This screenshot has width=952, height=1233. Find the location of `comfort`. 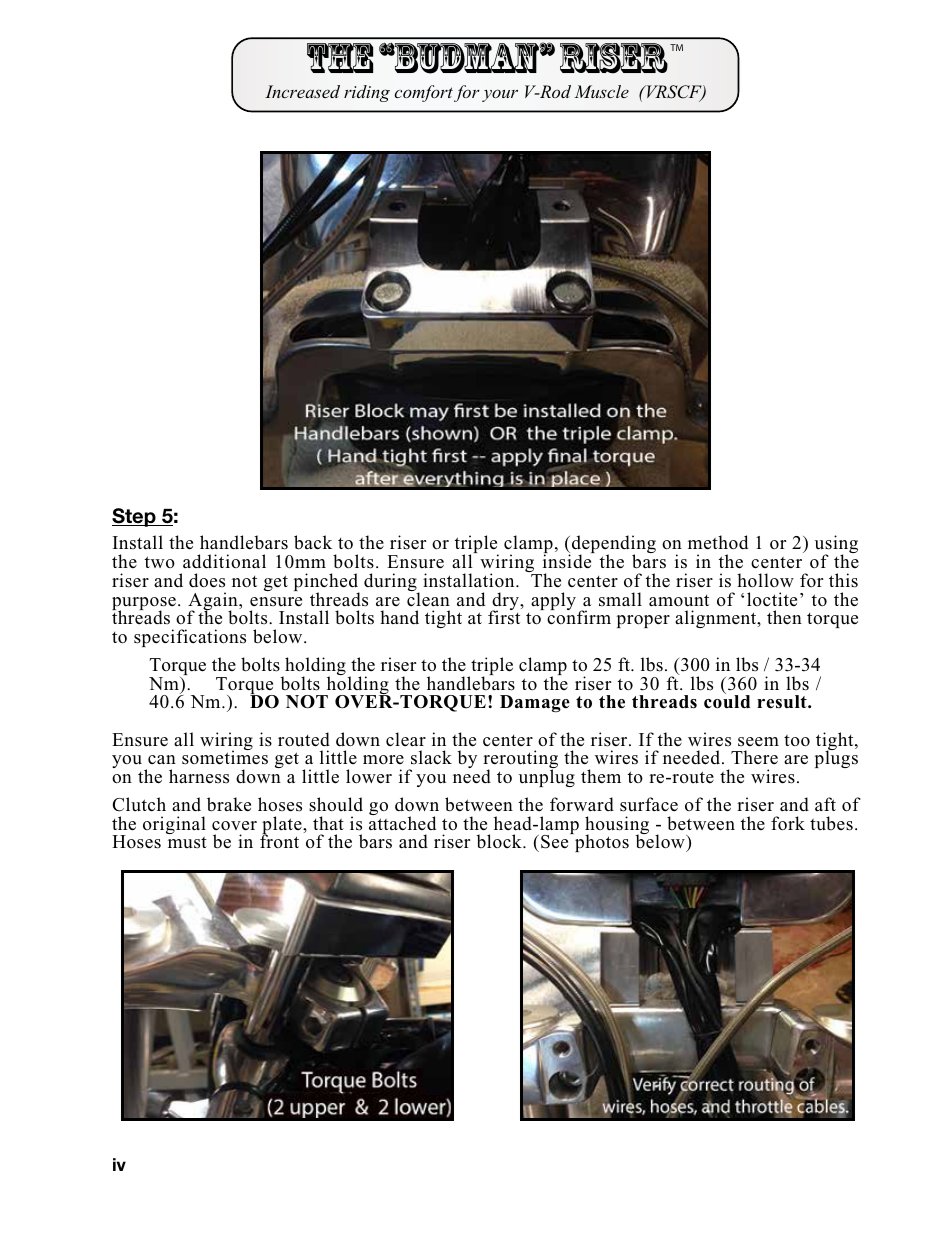

comfort is located at coordinates (423, 93).
